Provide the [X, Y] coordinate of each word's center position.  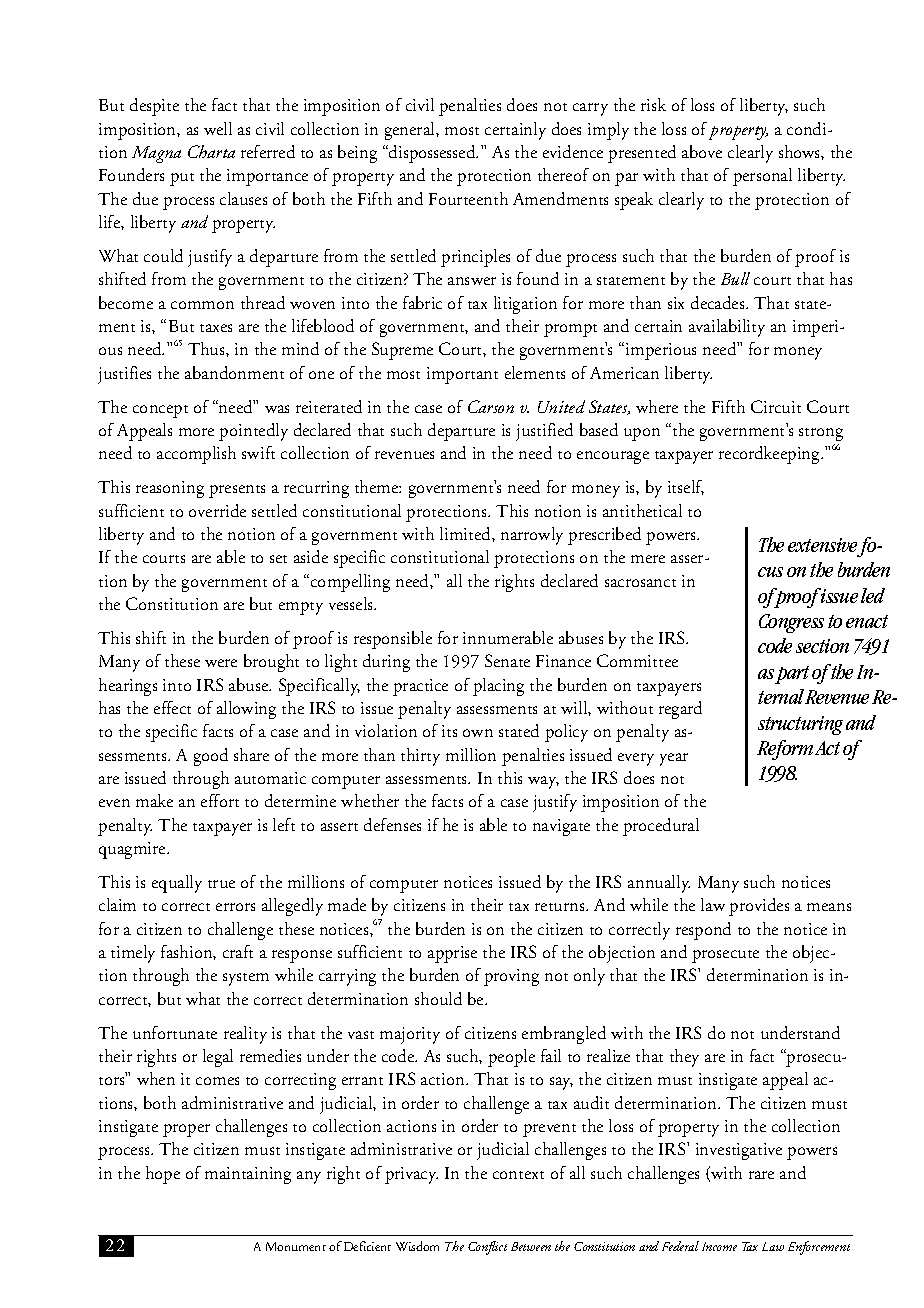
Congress [791, 623]
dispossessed [432, 154]
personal [762, 177]
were [221, 663]
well [218, 128]
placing [498, 687]
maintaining [248, 1175]
